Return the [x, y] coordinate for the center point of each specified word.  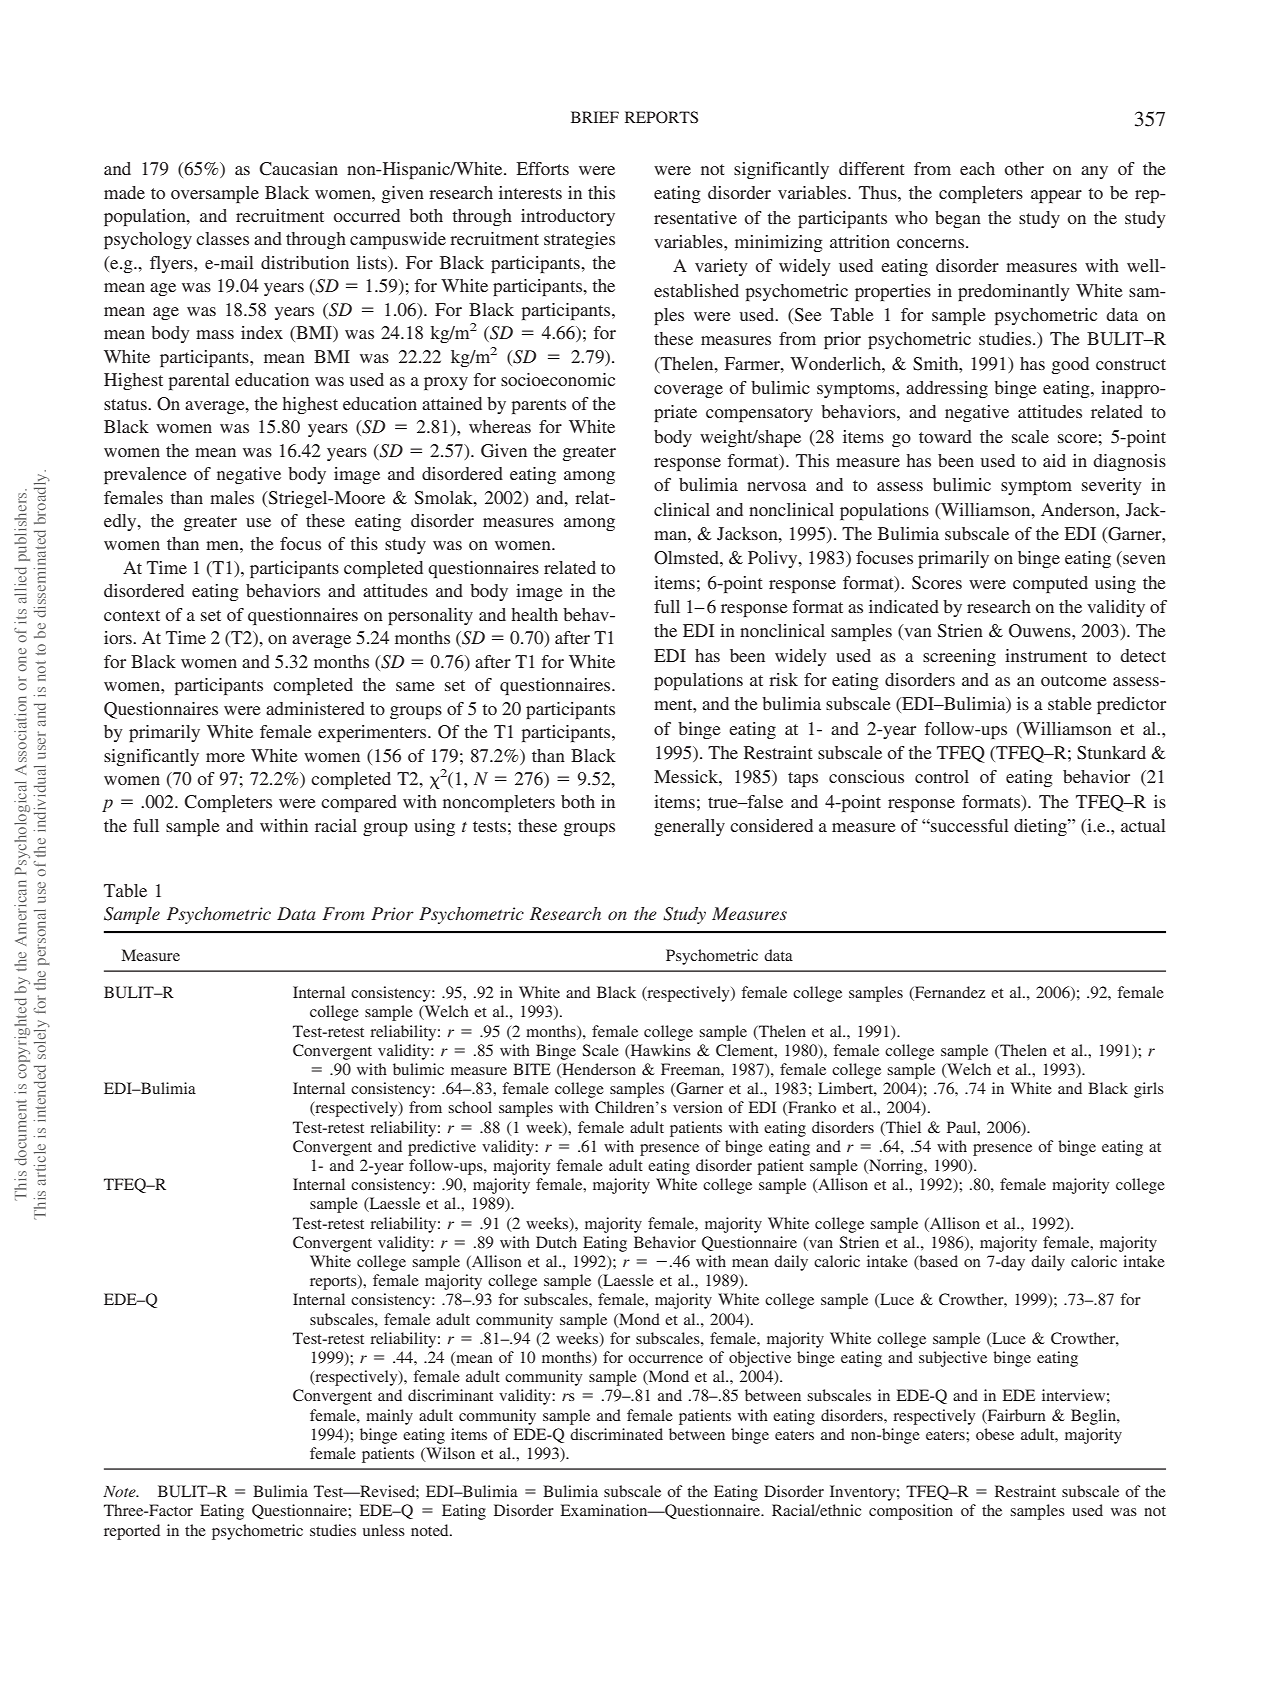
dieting [1041, 827]
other [1024, 168]
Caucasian [298, 169]
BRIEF [595, 117]
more [225, 757]
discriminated [616, 1434]
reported [132, 1532]
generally [689, 827]
